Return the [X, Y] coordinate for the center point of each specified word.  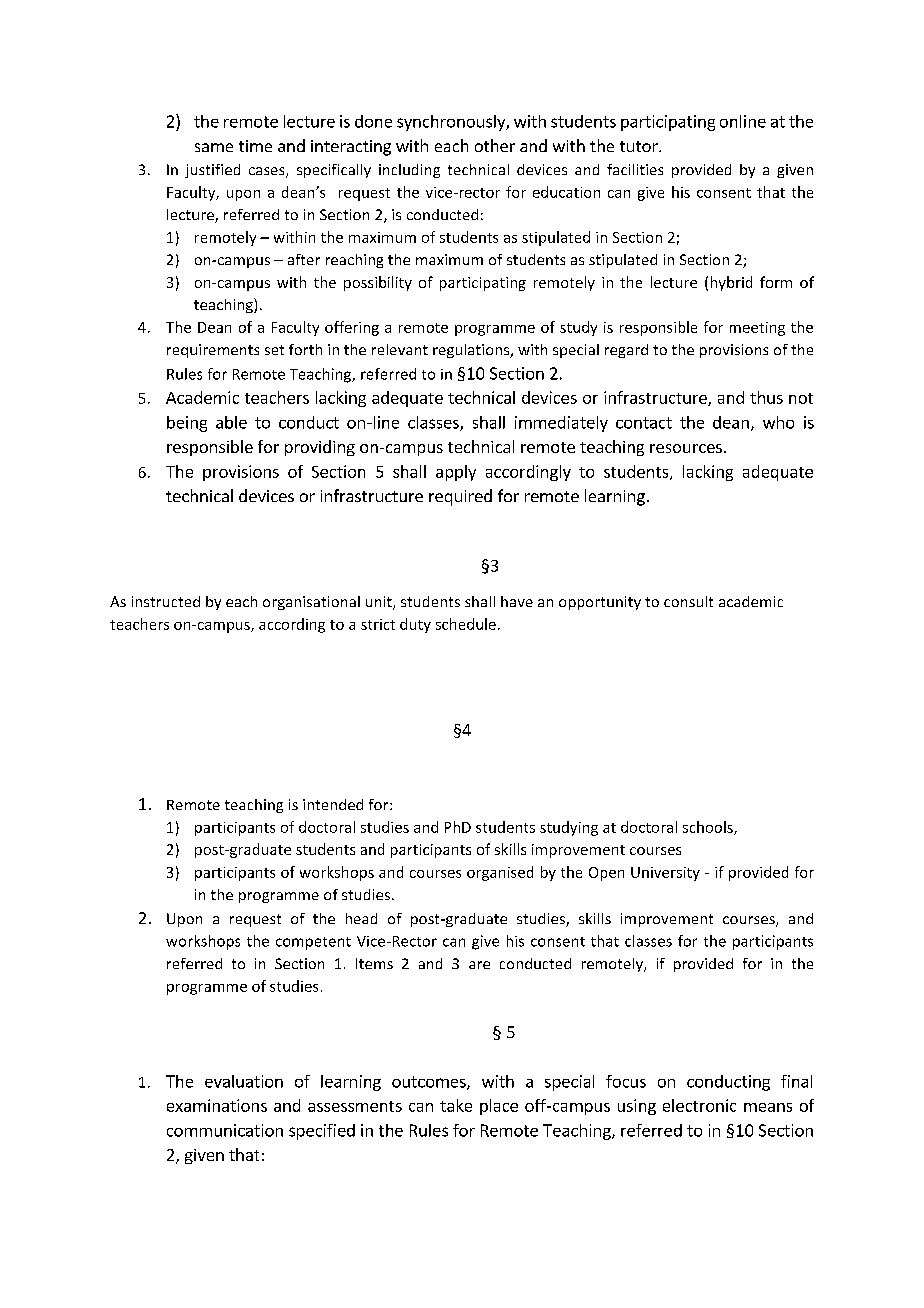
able [231, 422]
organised [500, 873]
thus [766, 397]
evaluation [244, 1081]
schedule [466, 624]
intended [333, 804]
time [255, 146]
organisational [311, 603]
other [495, 145]
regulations [472, 351]
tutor [640, 146]
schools [709, 828]
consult [688, 601]
